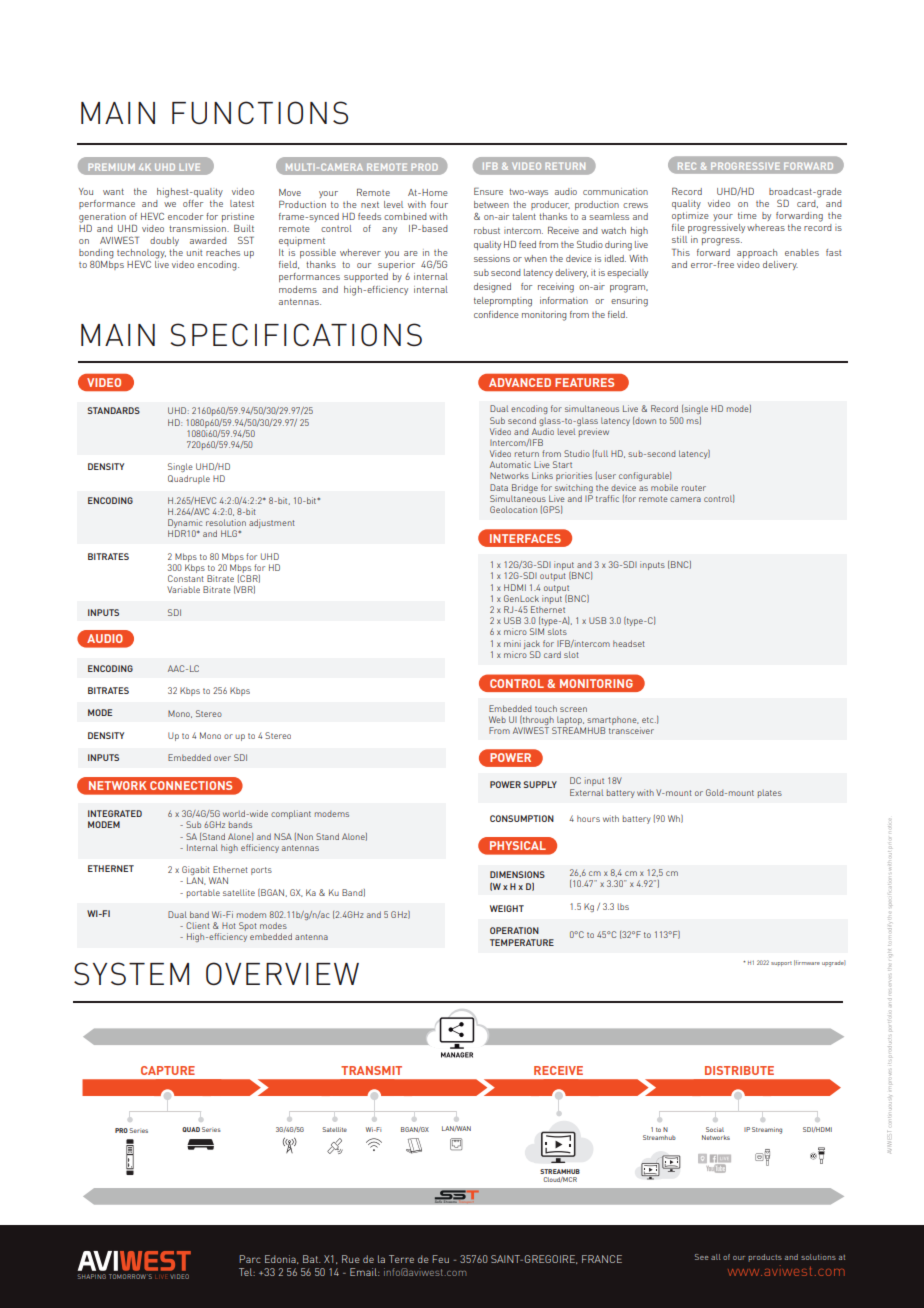 The height and width of the screenshot is (1308, 924). Describe the element at coordinates (440, 1259) in the screenshot. I see `Feu` at that location.
